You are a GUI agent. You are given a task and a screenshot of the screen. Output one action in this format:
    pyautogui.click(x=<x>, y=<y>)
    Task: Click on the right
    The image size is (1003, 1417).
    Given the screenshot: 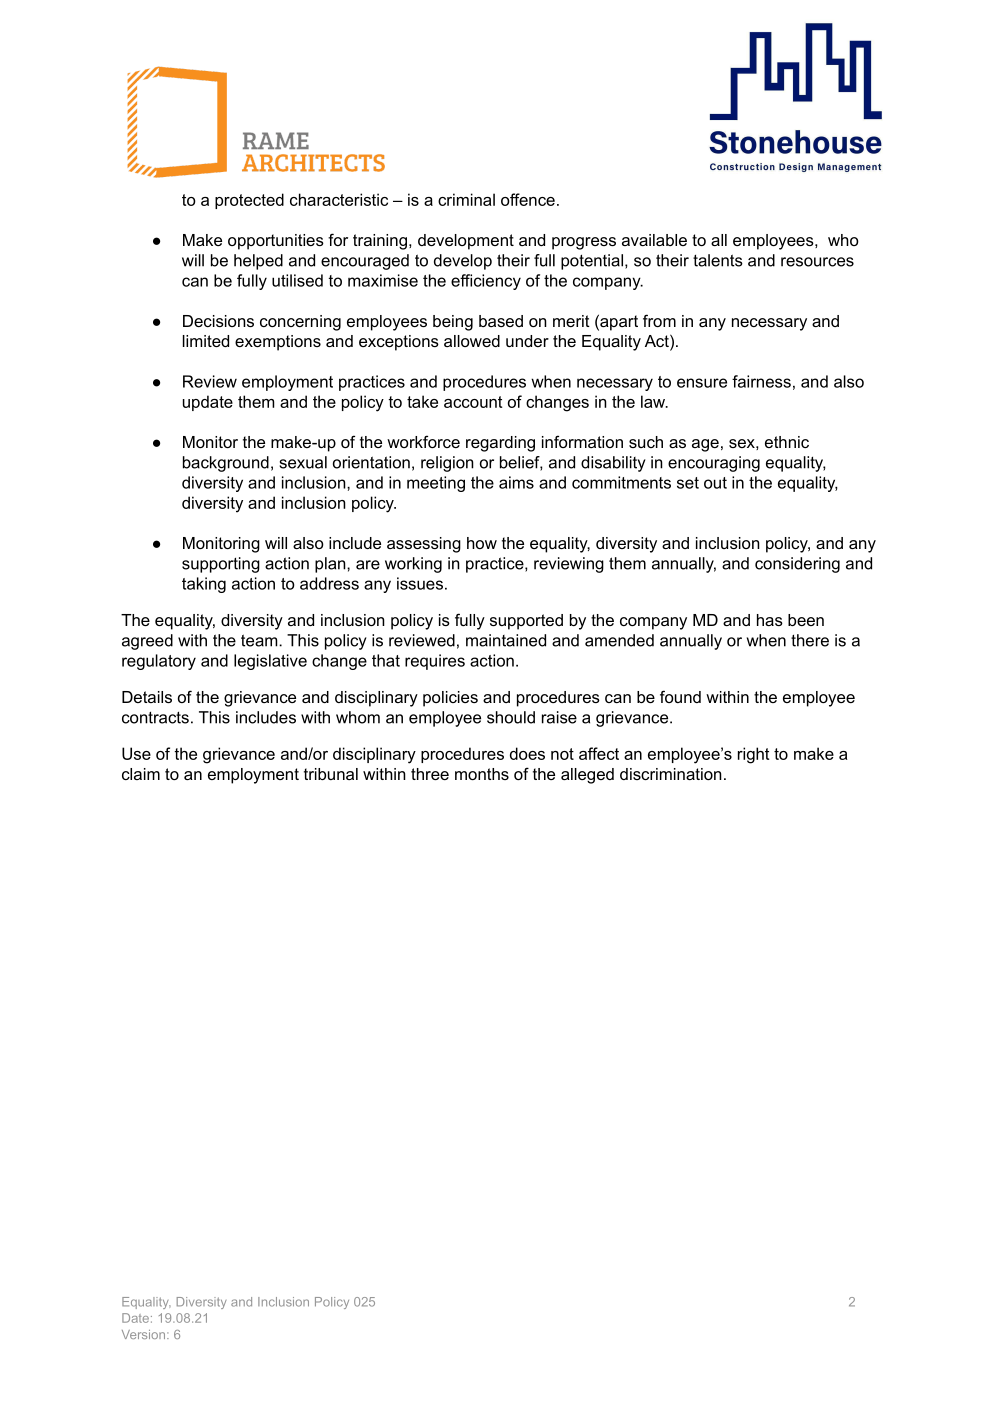 What is the action you would take?
    pyautogui.click(x=753, y=755)
